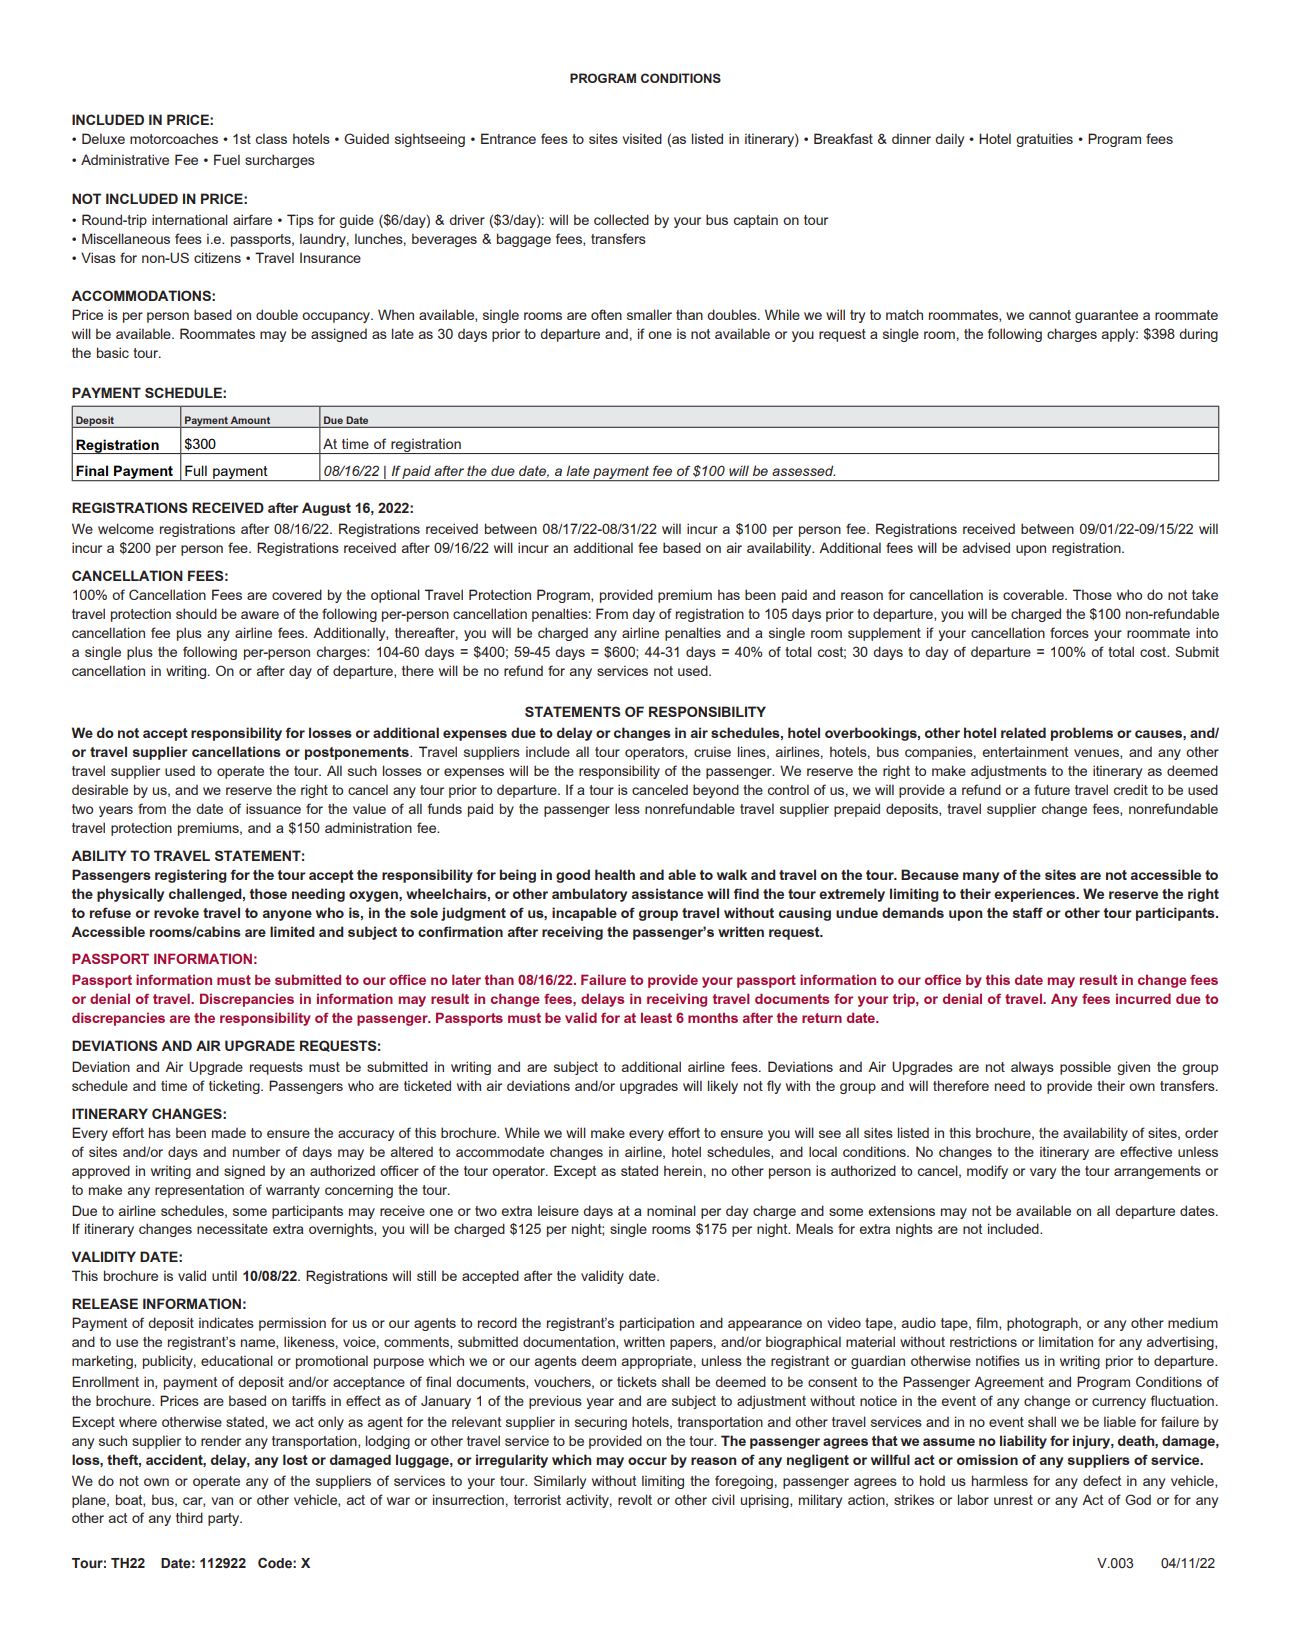 The height and width of the screenshot is (1650, 1291). Describe the element at coordinates (1044, 140) in the screenshot. I see `gratuities` at that location.
